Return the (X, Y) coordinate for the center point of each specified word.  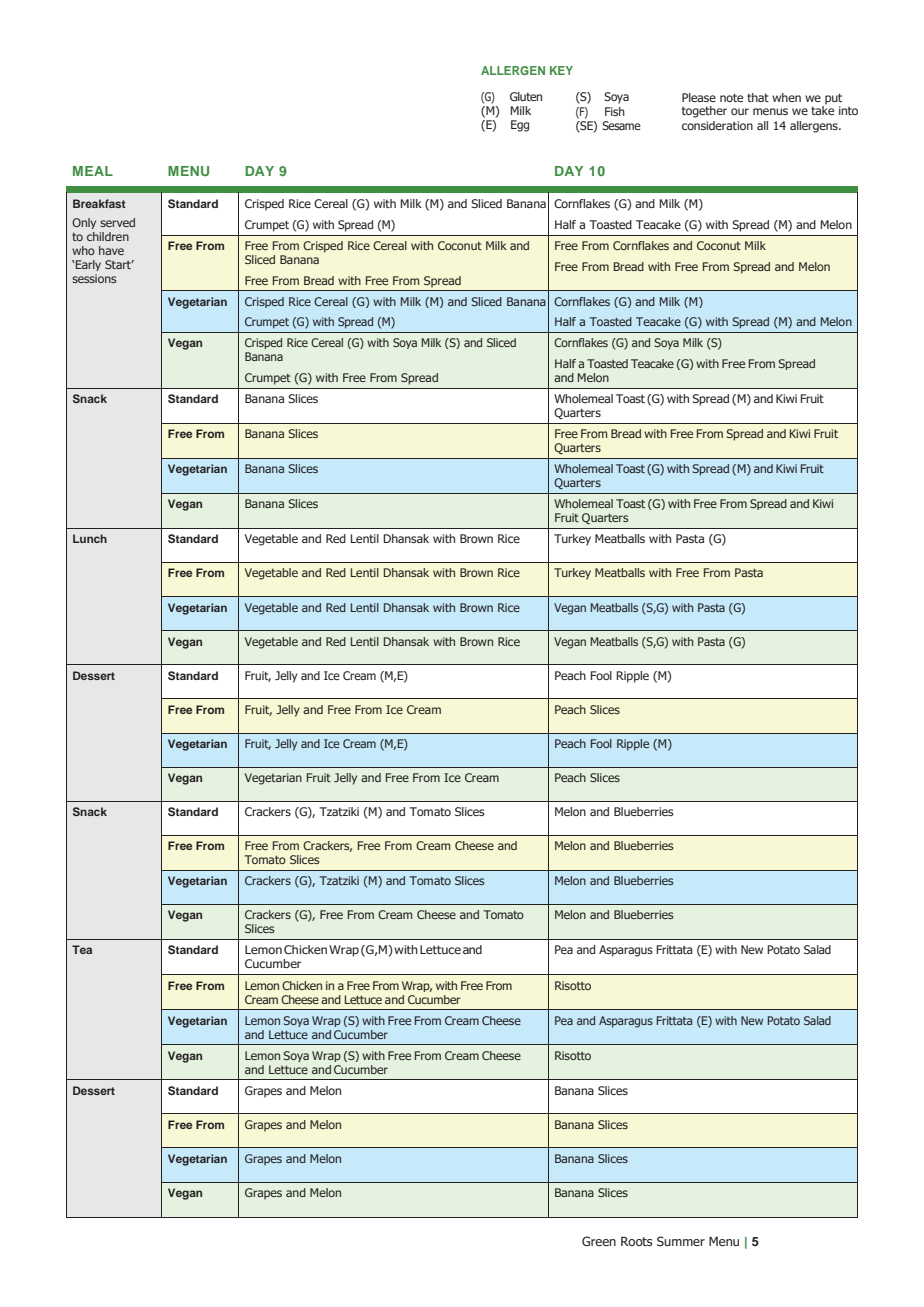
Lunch (90, 538)
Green (599, 1241)
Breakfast (99, 203)
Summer (681, 1241)
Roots (636, 1241)
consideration (717, 125)
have (111, 250)
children (108, 236)
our (740, 111)
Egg (520, 126)
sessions (94, 278)
